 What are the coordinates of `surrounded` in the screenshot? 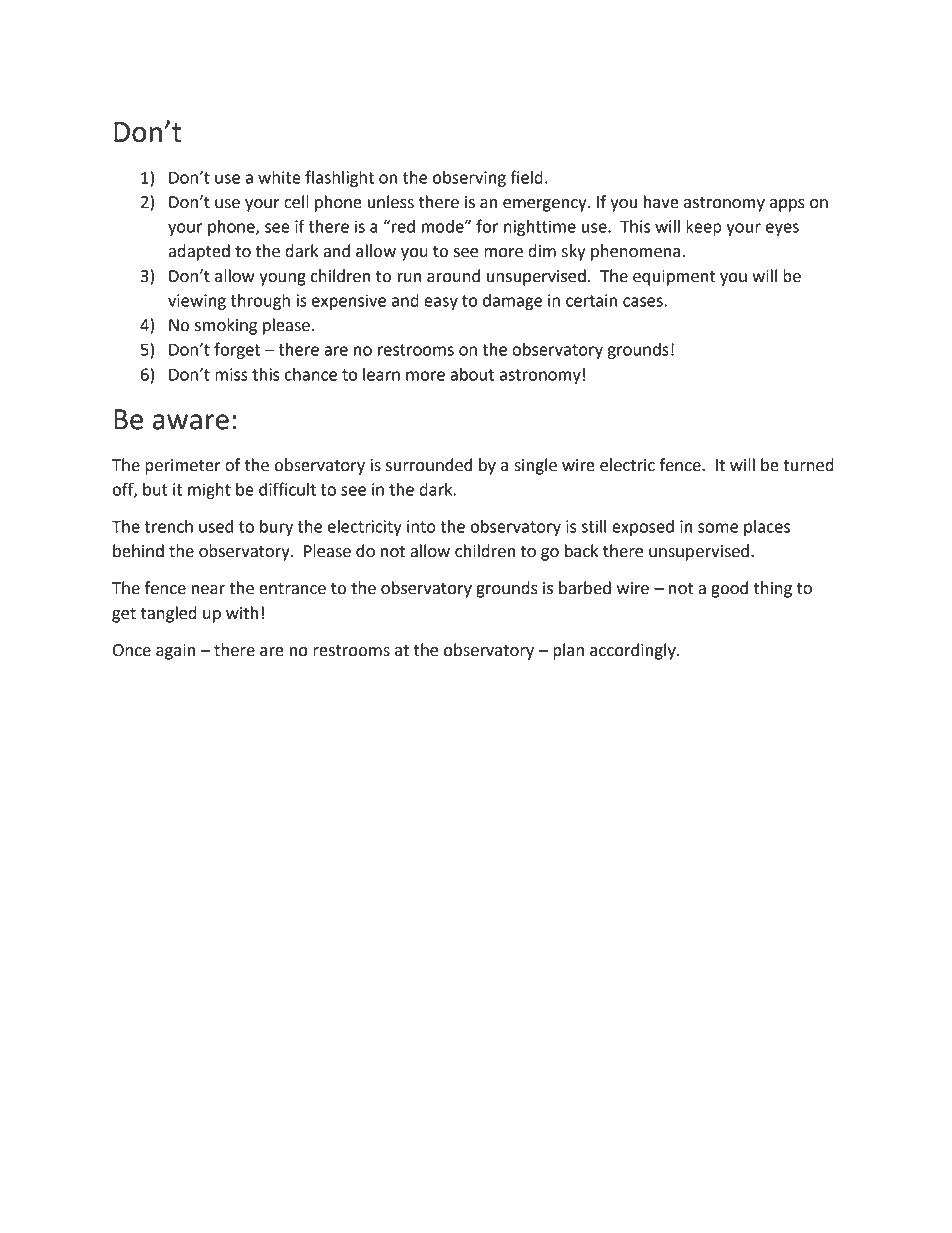 It's located at (429, 465).
